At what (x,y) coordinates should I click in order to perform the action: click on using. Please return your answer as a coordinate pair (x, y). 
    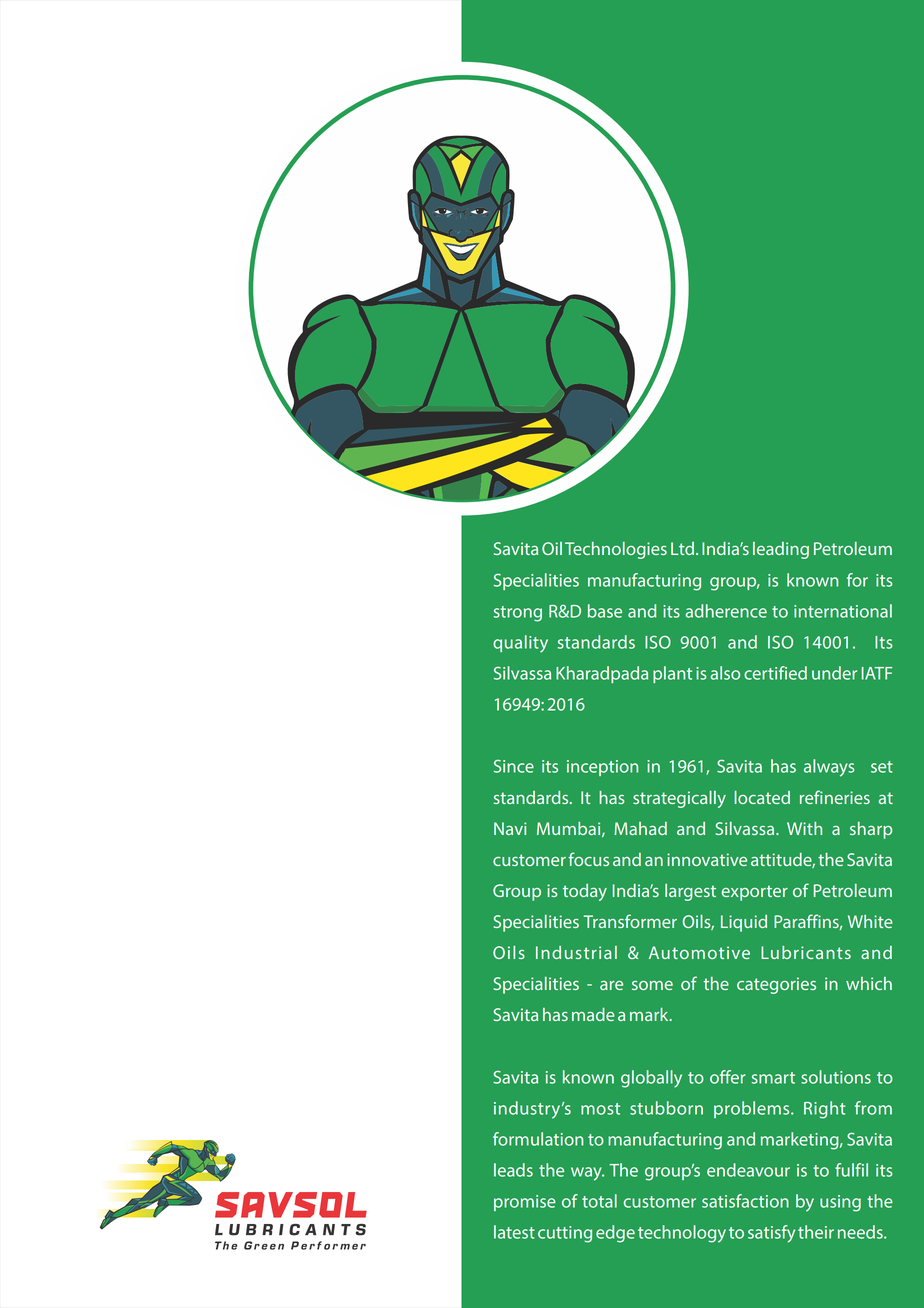
    Looking at the image, I should click on (840, 1203).
